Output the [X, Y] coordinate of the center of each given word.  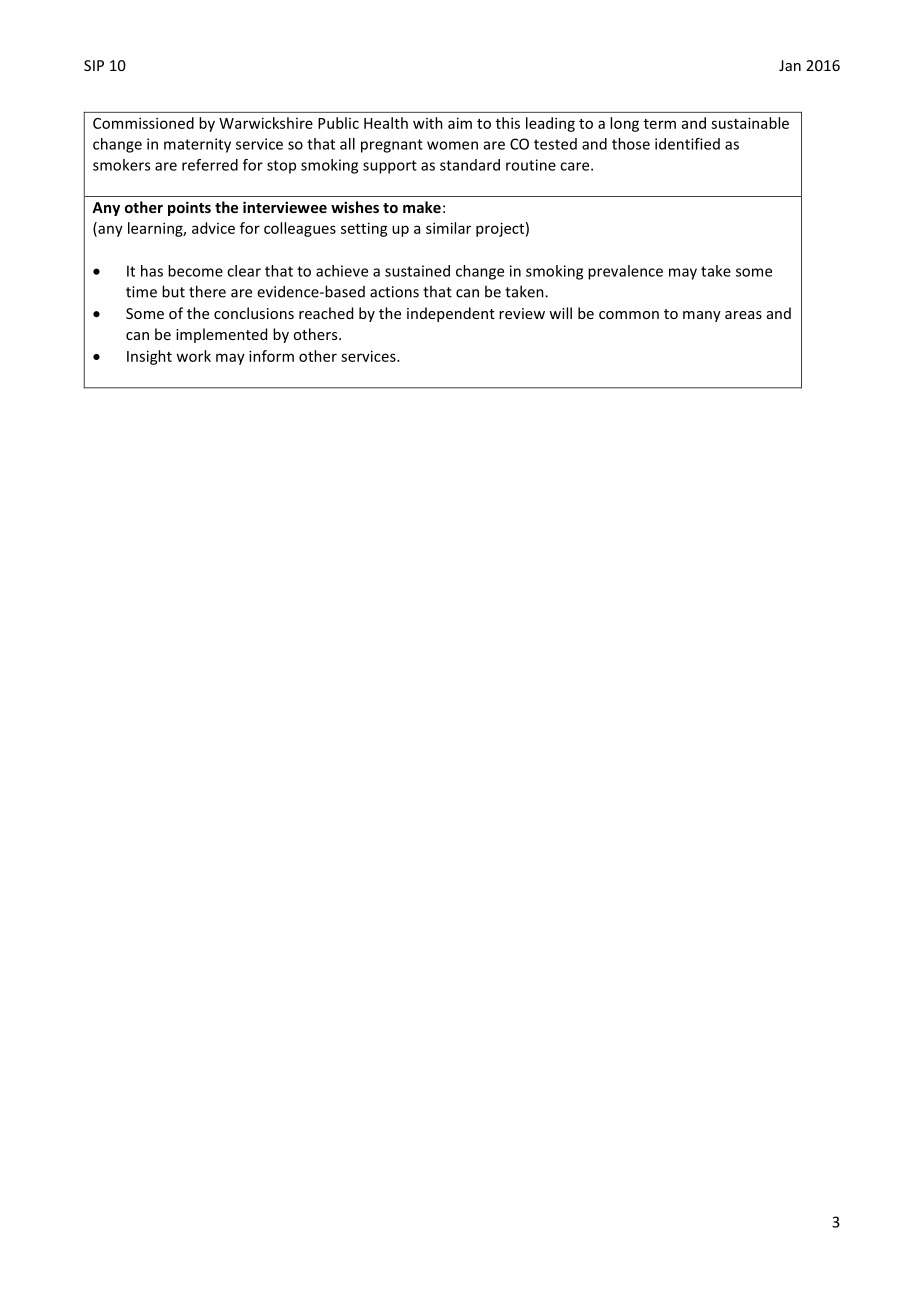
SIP [94, 65]
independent [451, 314]
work [193, 356]
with [428, 123]
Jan [790, 65]
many [702, 316]
